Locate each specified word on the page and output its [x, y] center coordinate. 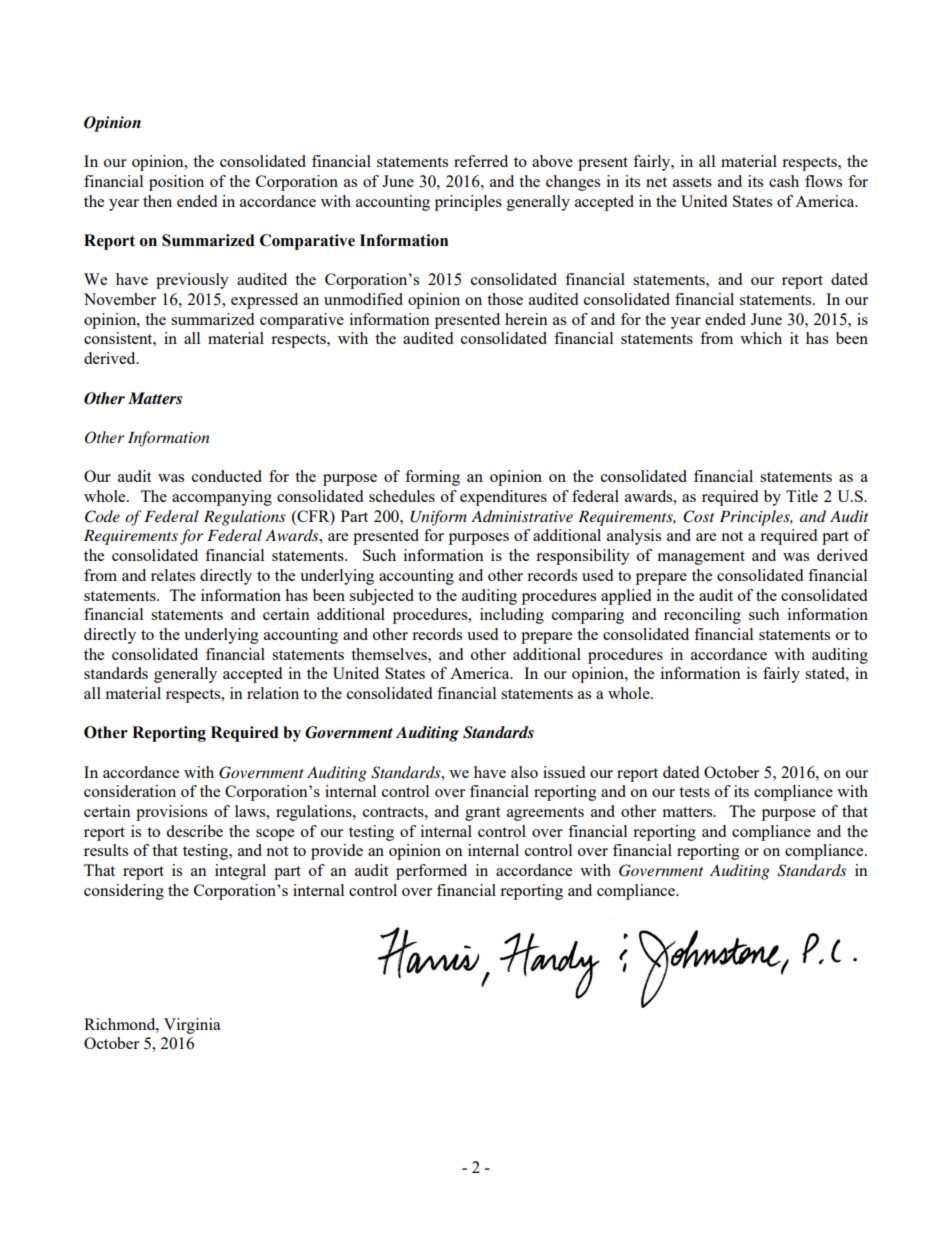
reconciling [702, 616]
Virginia [192, 1026]
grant [482, 814]
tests [694, 792]
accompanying [222, 498]
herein [526, 319]
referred [481, 161]
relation [273, 693]
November [120, 299]
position [176, 183]
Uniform [438, 518]
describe [194, 831]
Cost [698, 516]
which [761, 338]
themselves [390, 654]
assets [692, 182]
